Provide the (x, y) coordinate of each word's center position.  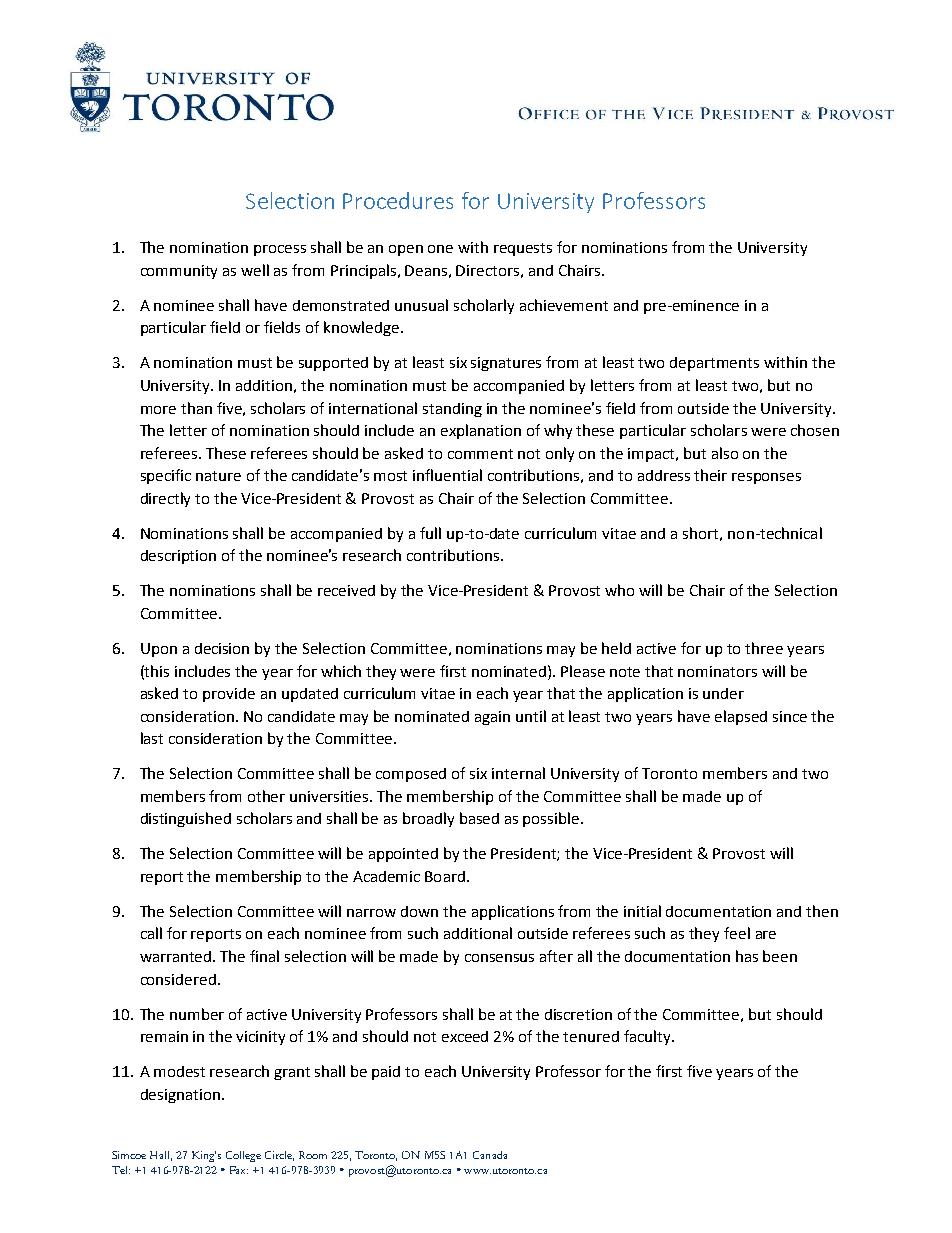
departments (714, 364)
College (243, 1156)
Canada (490, 1155)
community (179, 272)
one (440, 249)
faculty (648, 1037)
